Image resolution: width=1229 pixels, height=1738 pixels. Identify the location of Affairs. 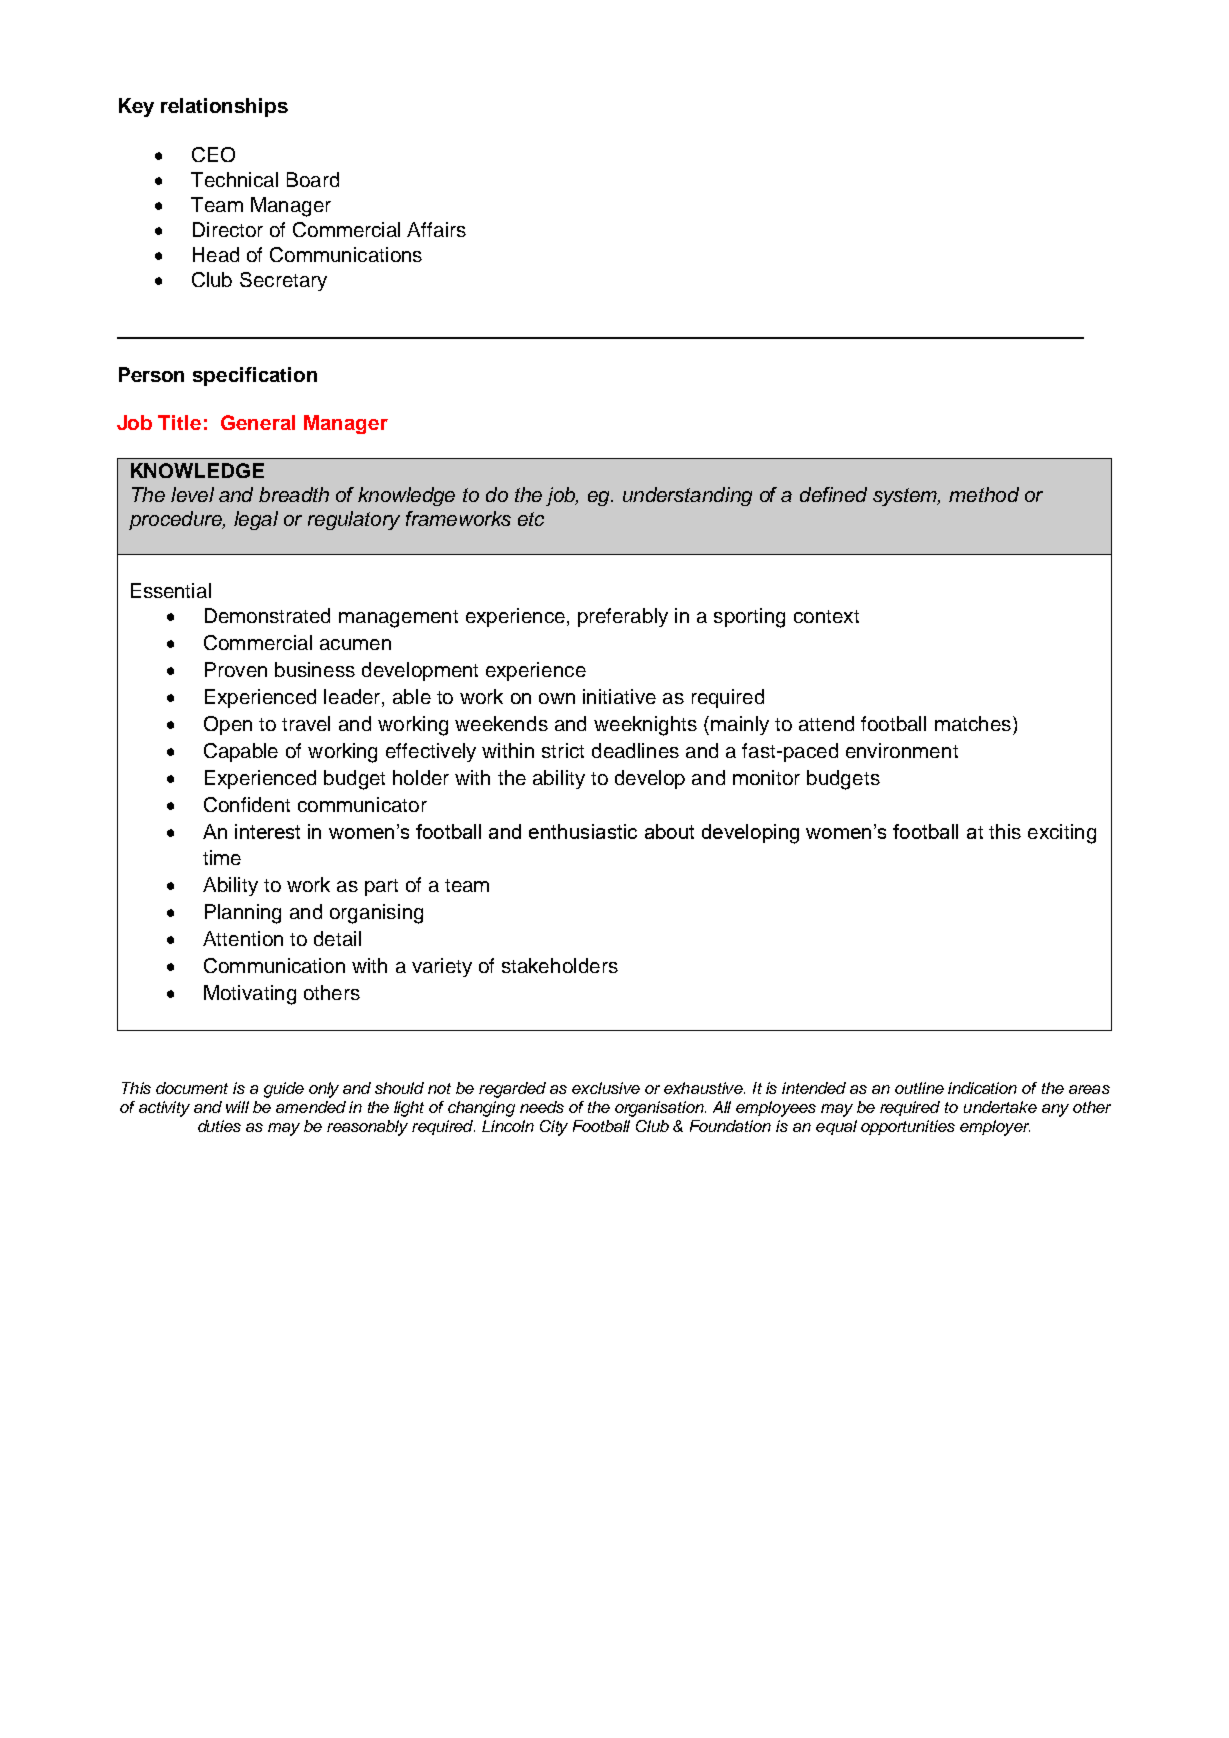
(436, 229).
